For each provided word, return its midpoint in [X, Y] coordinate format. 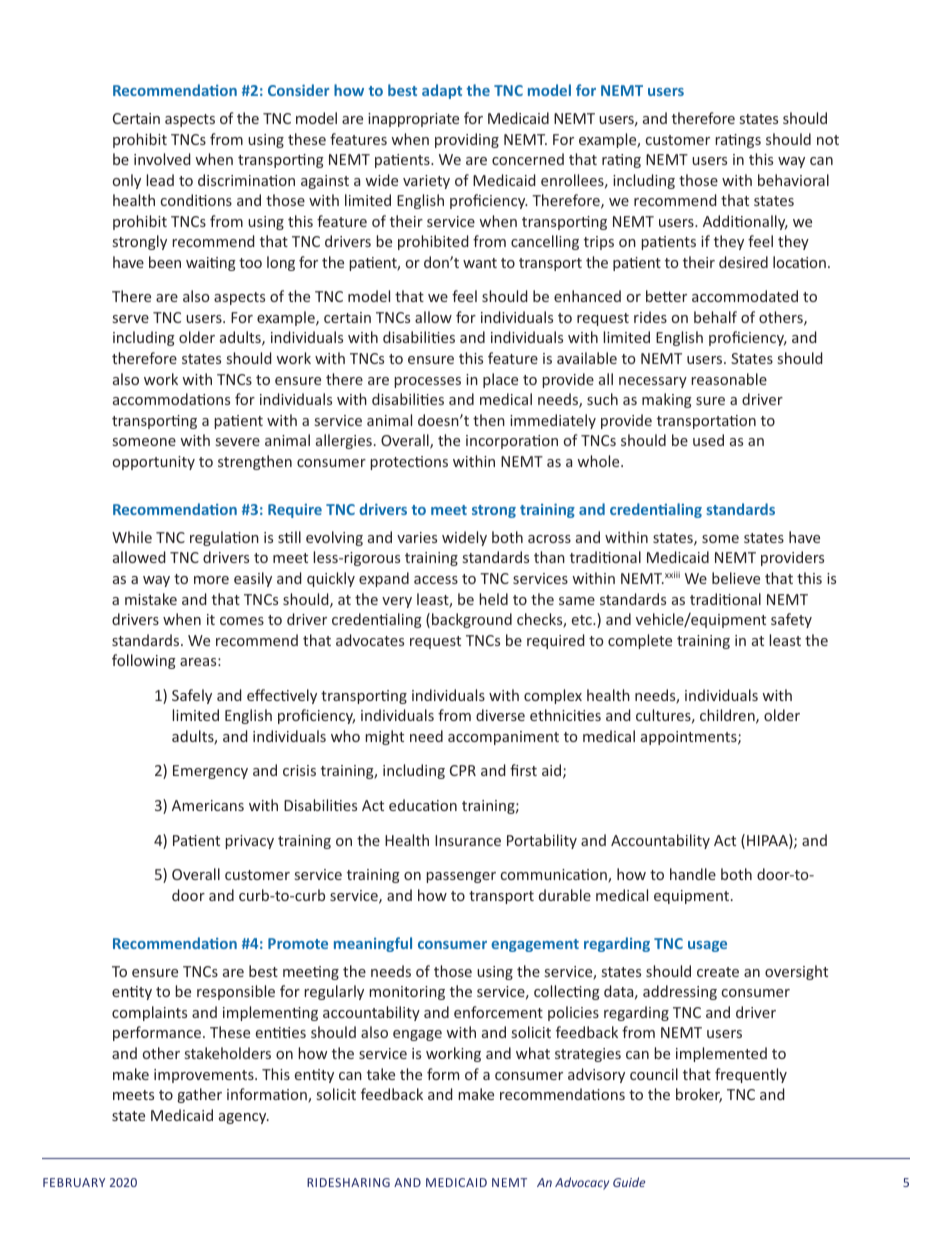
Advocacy [582, 1183]
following [144, 661]
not [828, 140]
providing [467, 140]
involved [162, 159]
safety [791, 620]
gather [200, 1095]
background [472, 620]
